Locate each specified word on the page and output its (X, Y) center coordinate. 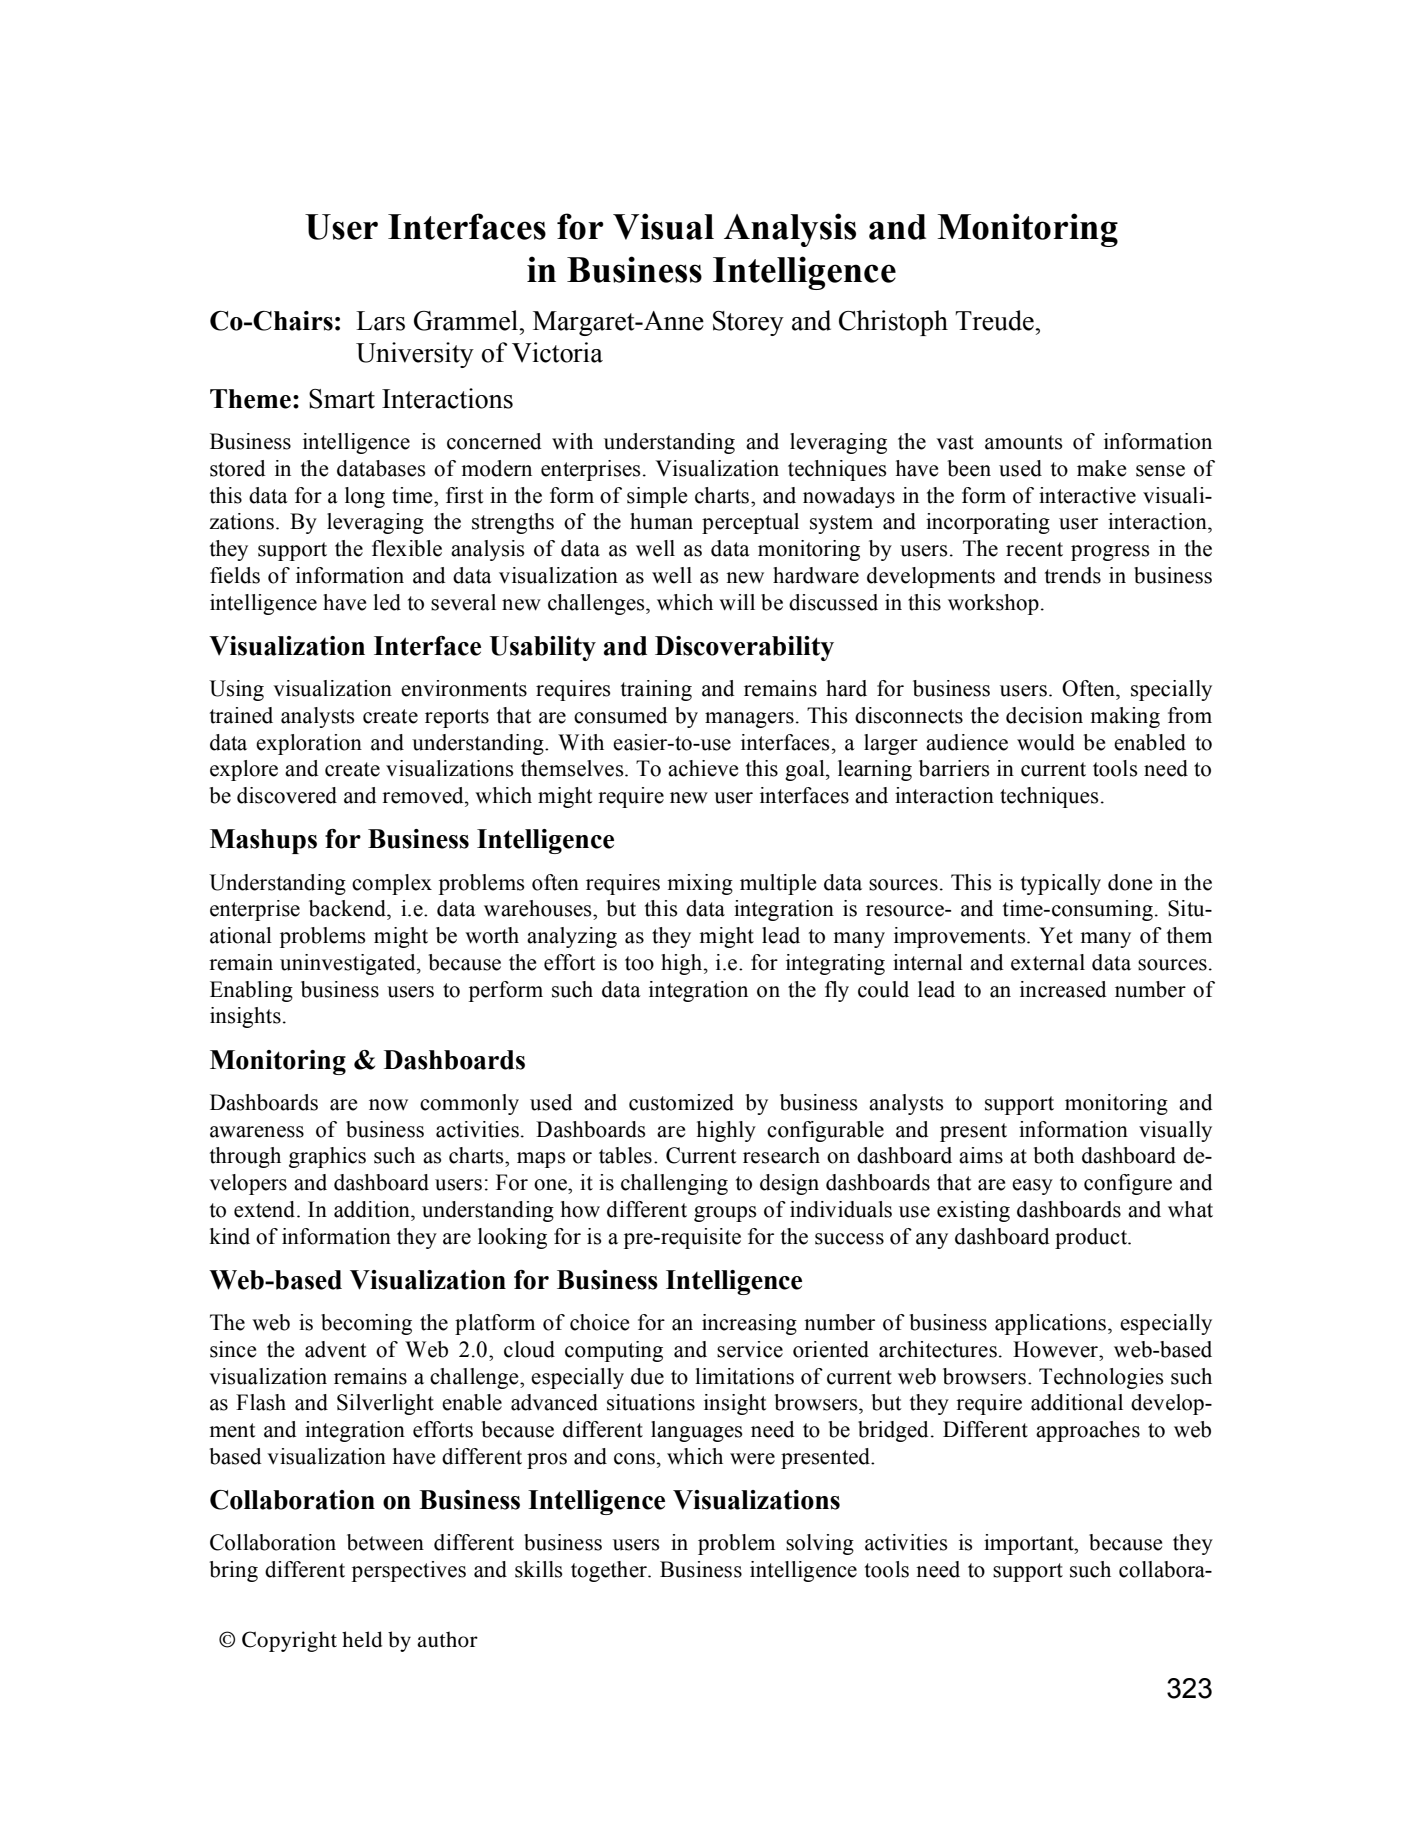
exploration (309, 744)
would (1046, 742)
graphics (327, 1157)
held (362, 1639)
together (610, 1571)
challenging (674, 1184)
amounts (1023, 442)
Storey (748, 323)
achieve (703, 768)
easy (1032, 1187)
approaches (1088, 1431)
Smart (342, 399)
